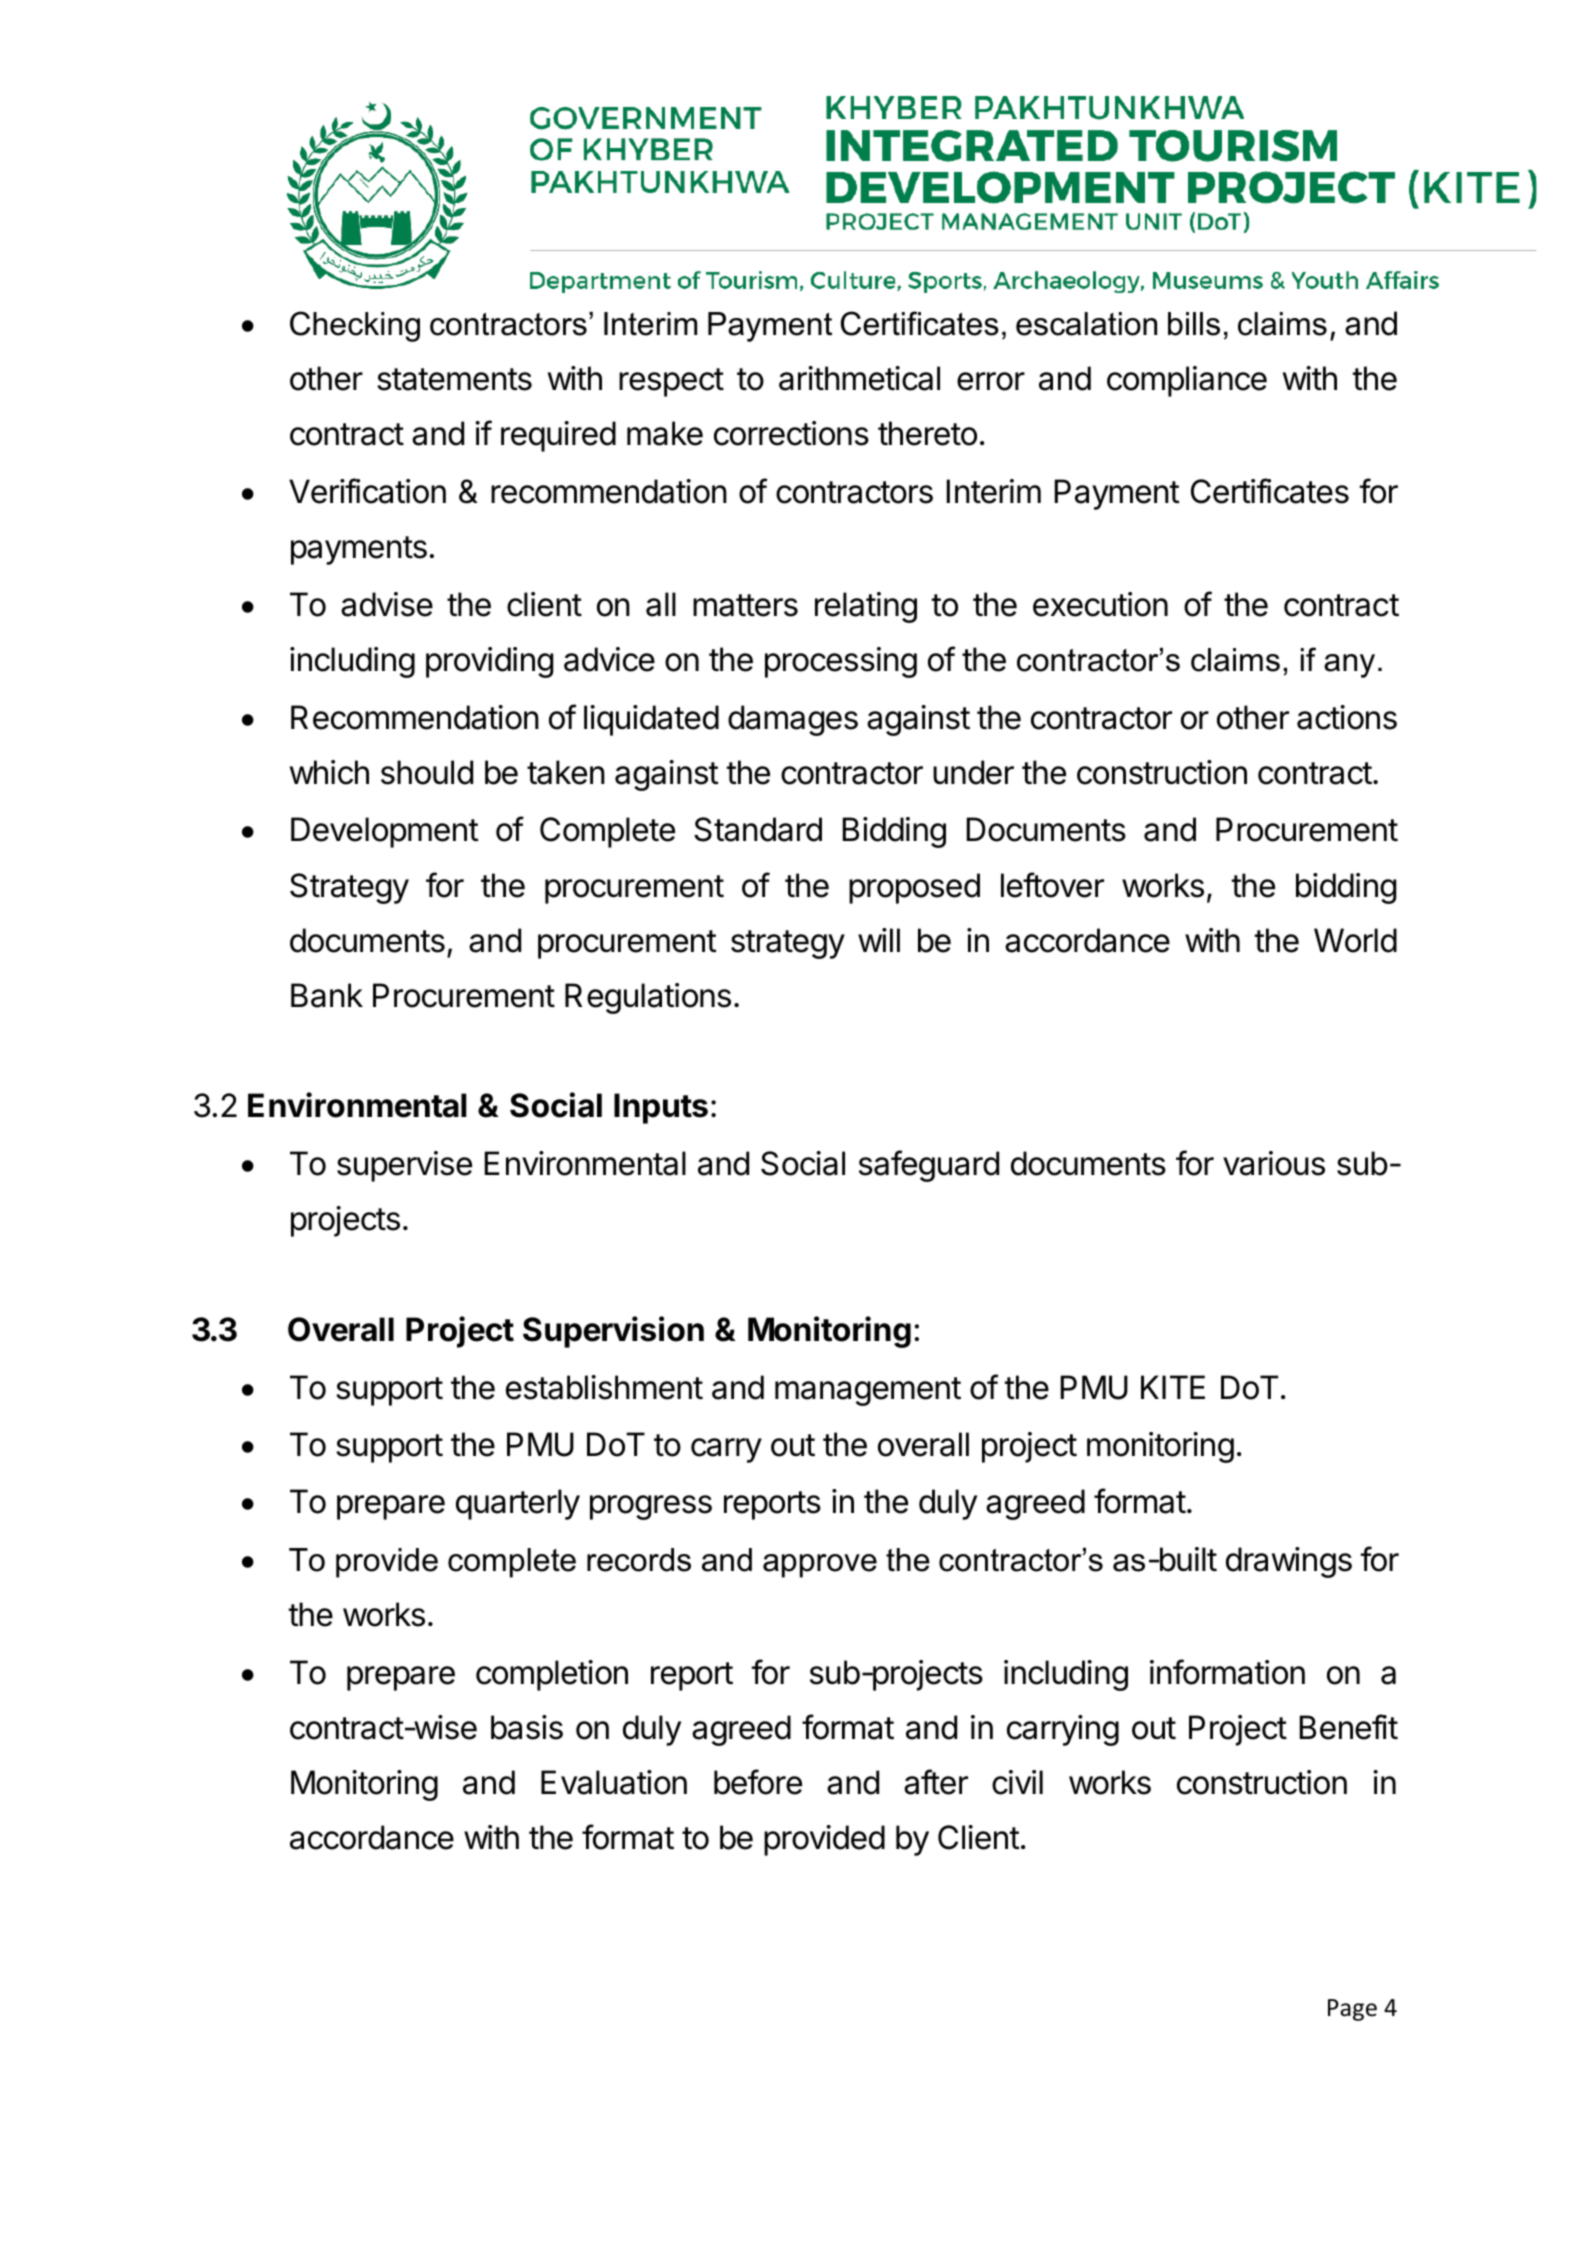 The height and width of the screenshot is (2249, 1590). What do you see at coordinates (404, 1166) in the screenshot?
I see `supervise` at bounding box center [404, 1166].
